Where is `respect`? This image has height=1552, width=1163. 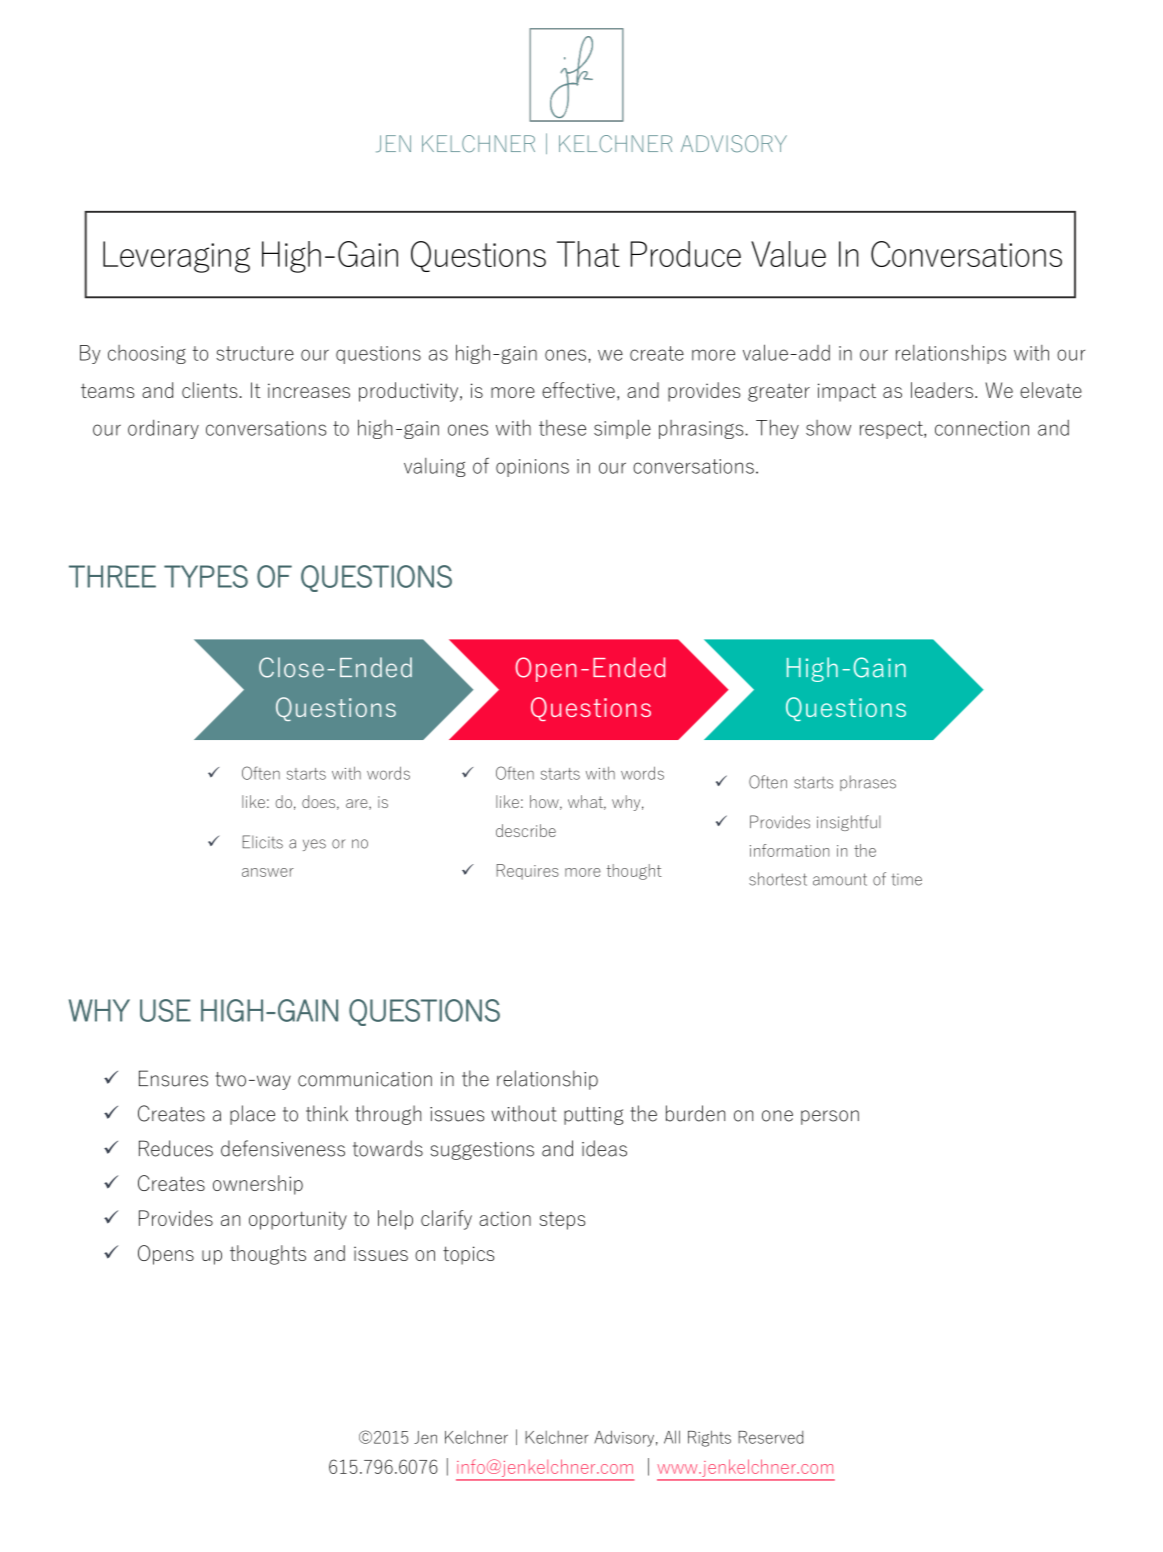 respect is located at coordinates (892, 430).
